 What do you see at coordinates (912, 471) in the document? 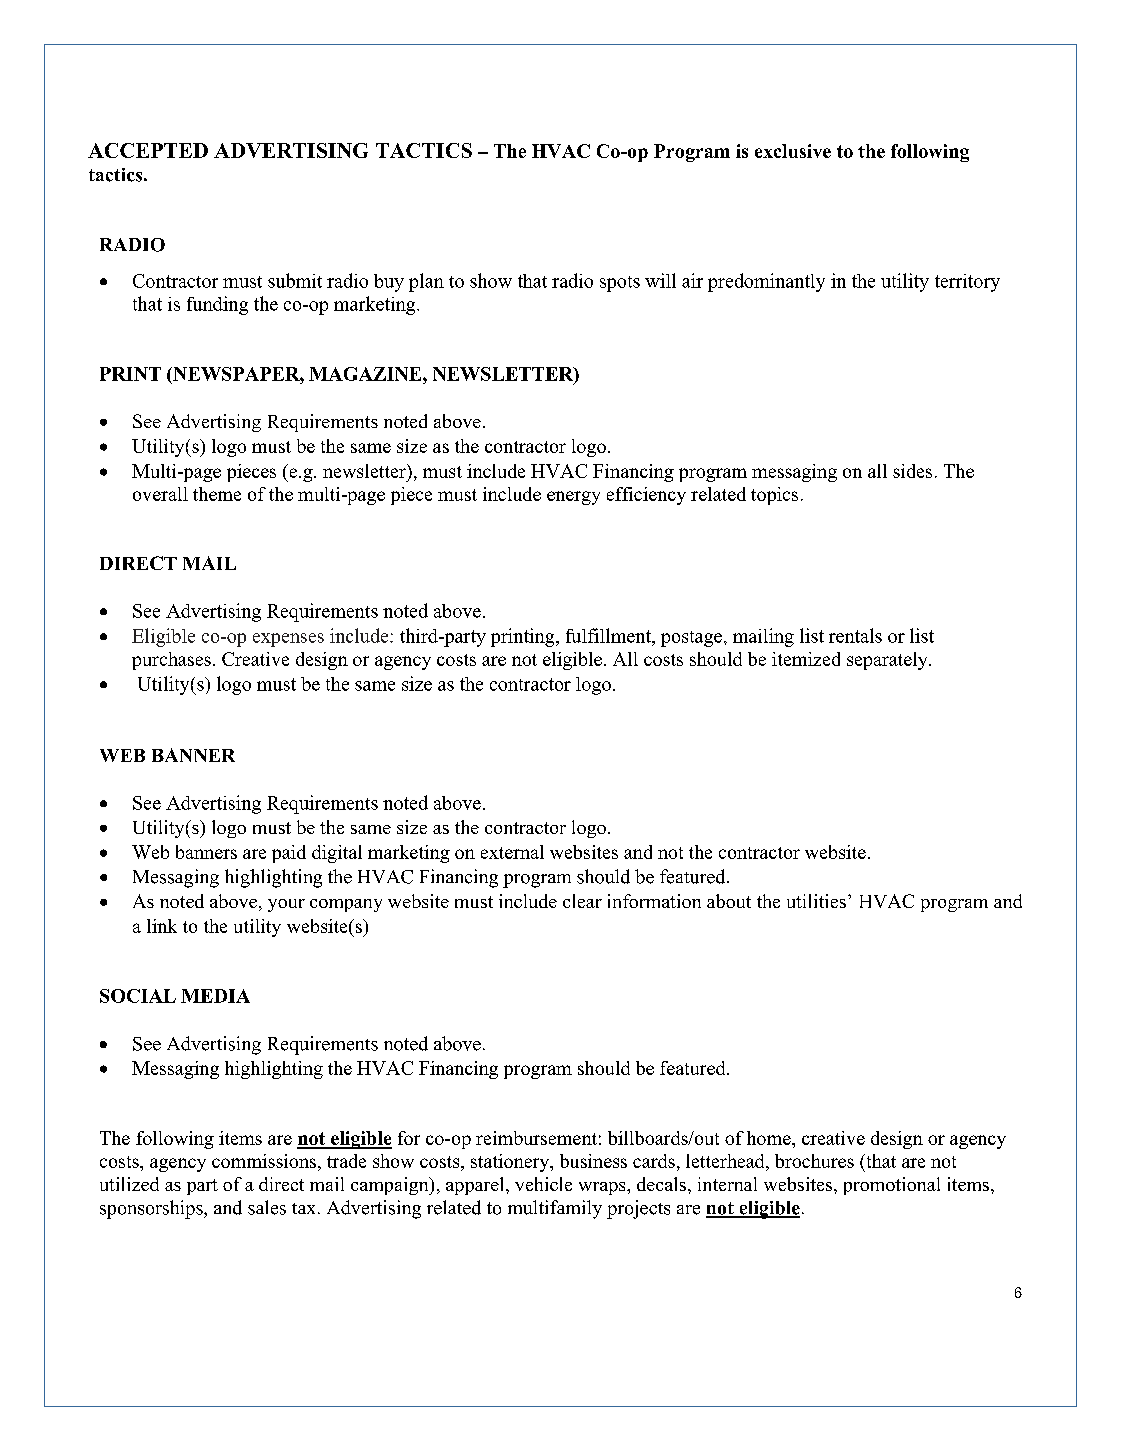
I see `sides` at bounding box center [912, 471].
